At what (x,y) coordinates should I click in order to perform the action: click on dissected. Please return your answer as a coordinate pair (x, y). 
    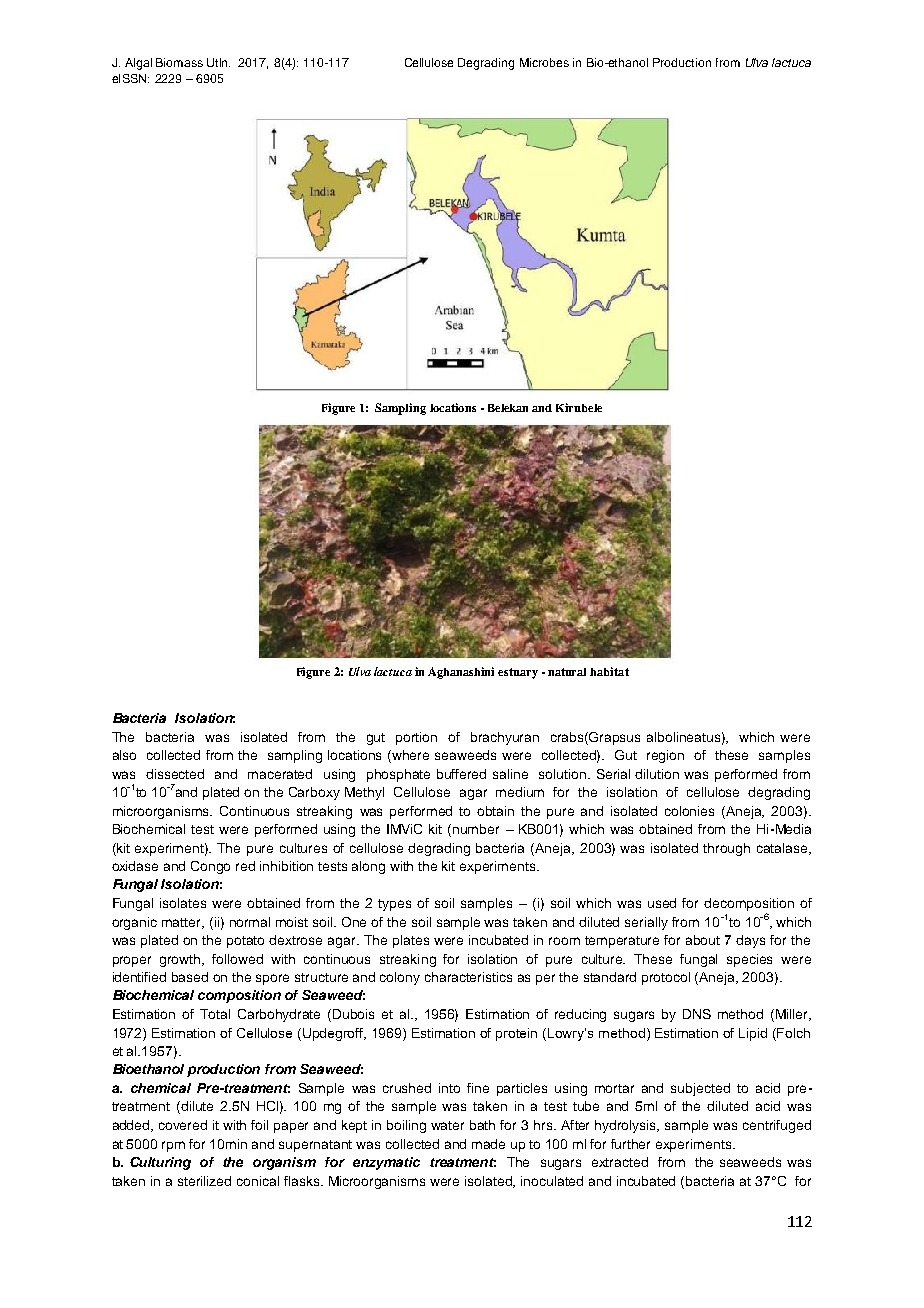
    Looking at the image, I should click on (175, 774).
